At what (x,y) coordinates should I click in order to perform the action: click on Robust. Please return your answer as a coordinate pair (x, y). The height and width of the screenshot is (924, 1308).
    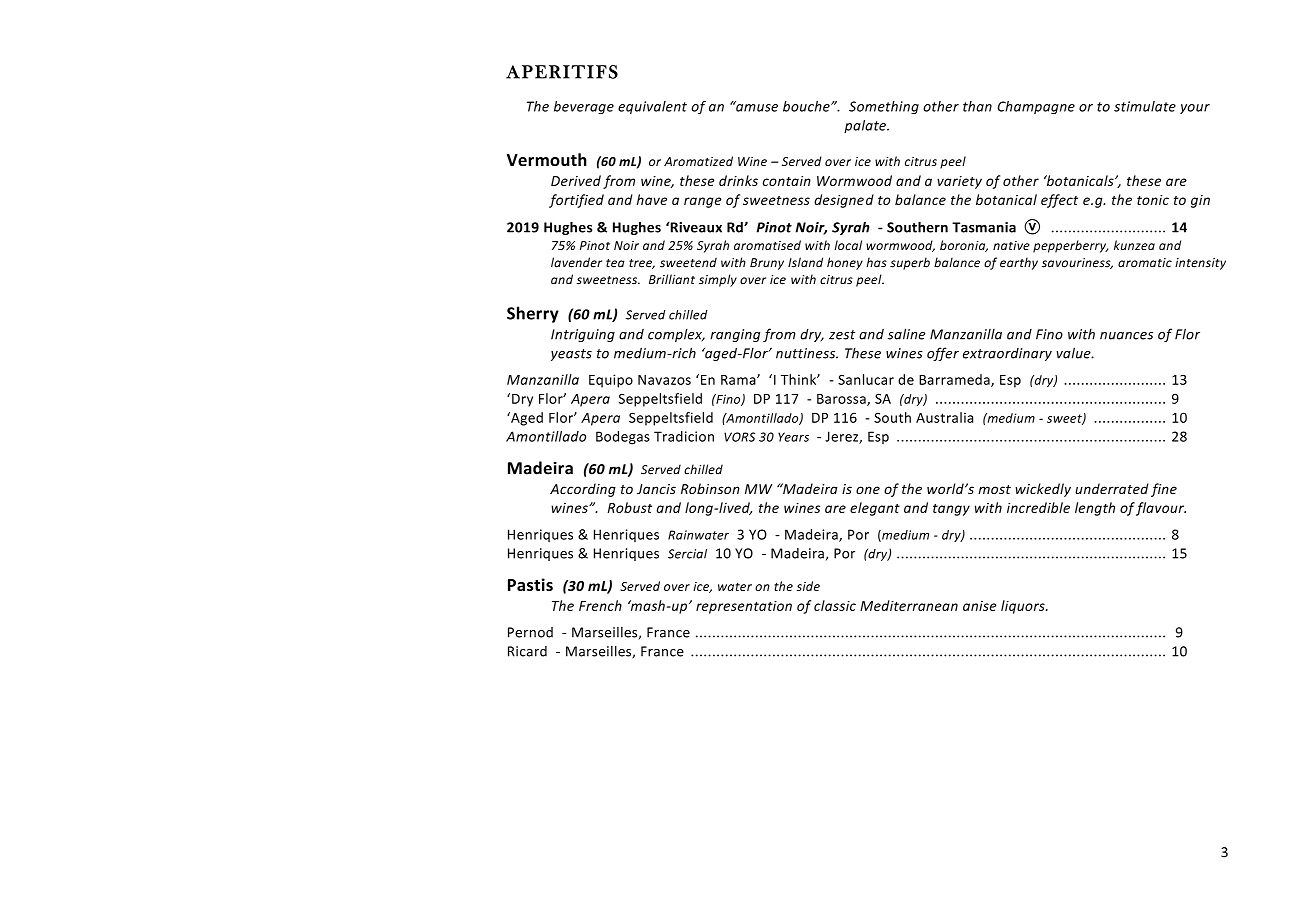
    Looking at the image, I should click on (630, 507).
